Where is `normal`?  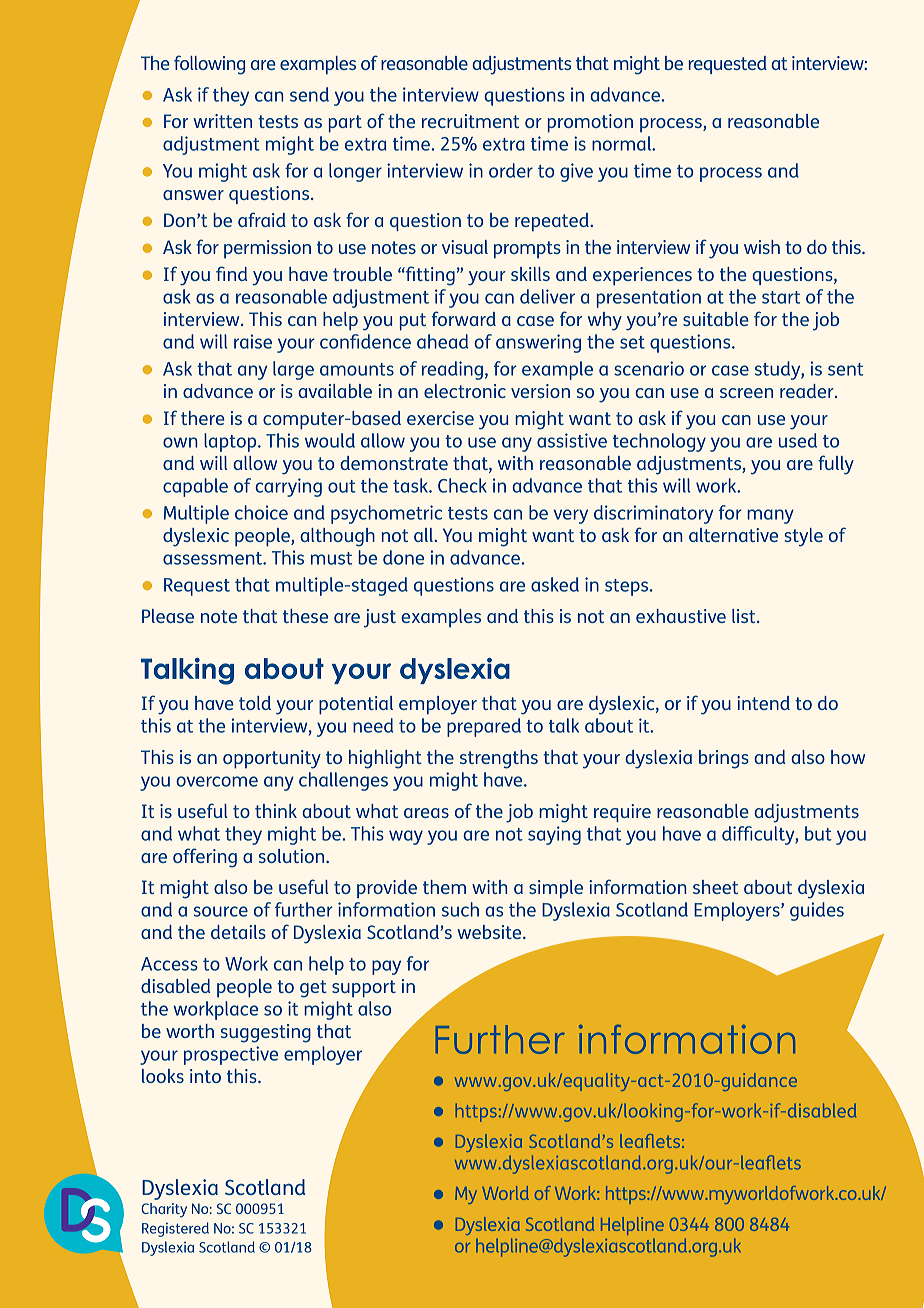
normal is located at coordinates (622, 143).
